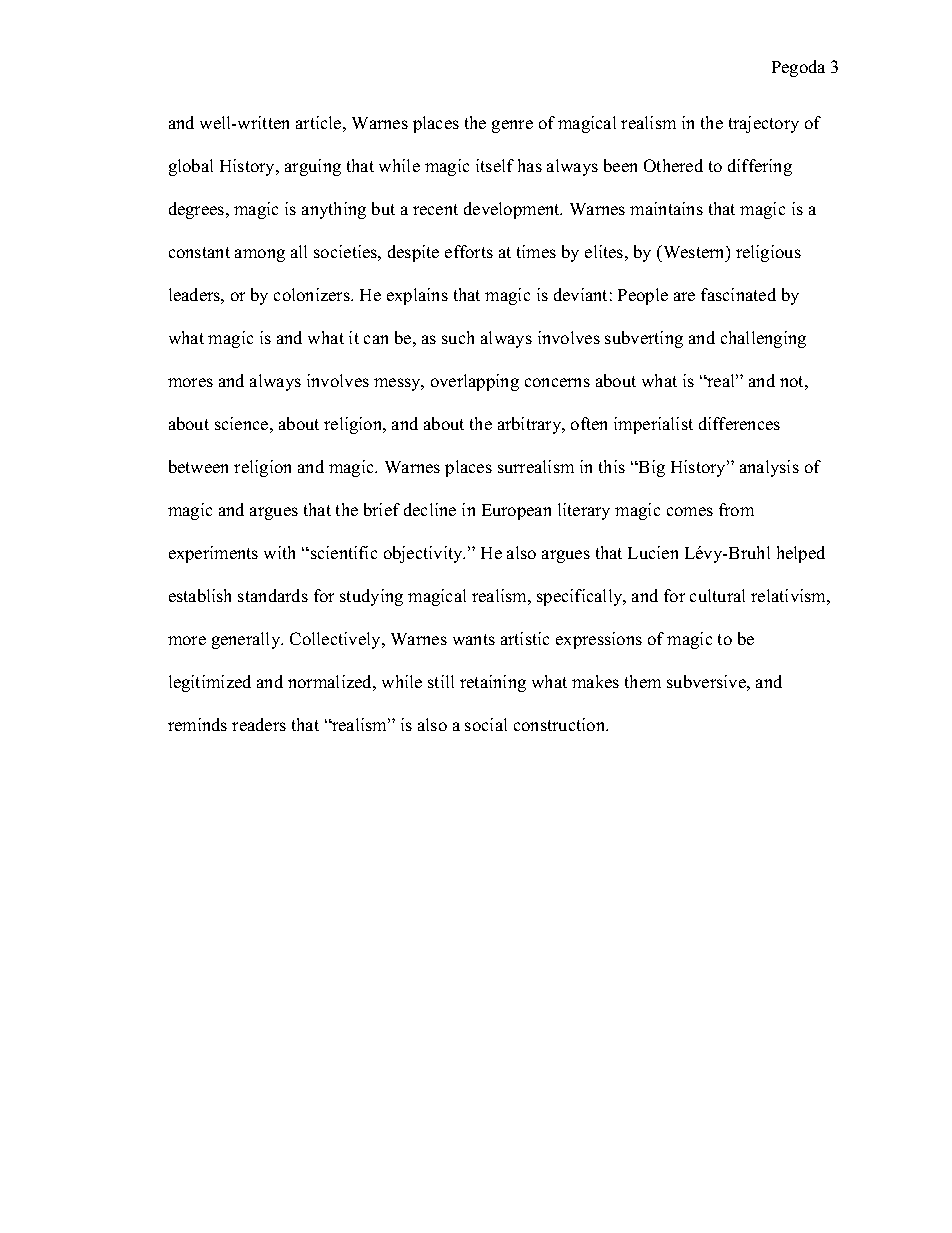  What do you see at coordinates (259, 724) in the screenshot?
I see `readers` at bounding box center [259, 724].
